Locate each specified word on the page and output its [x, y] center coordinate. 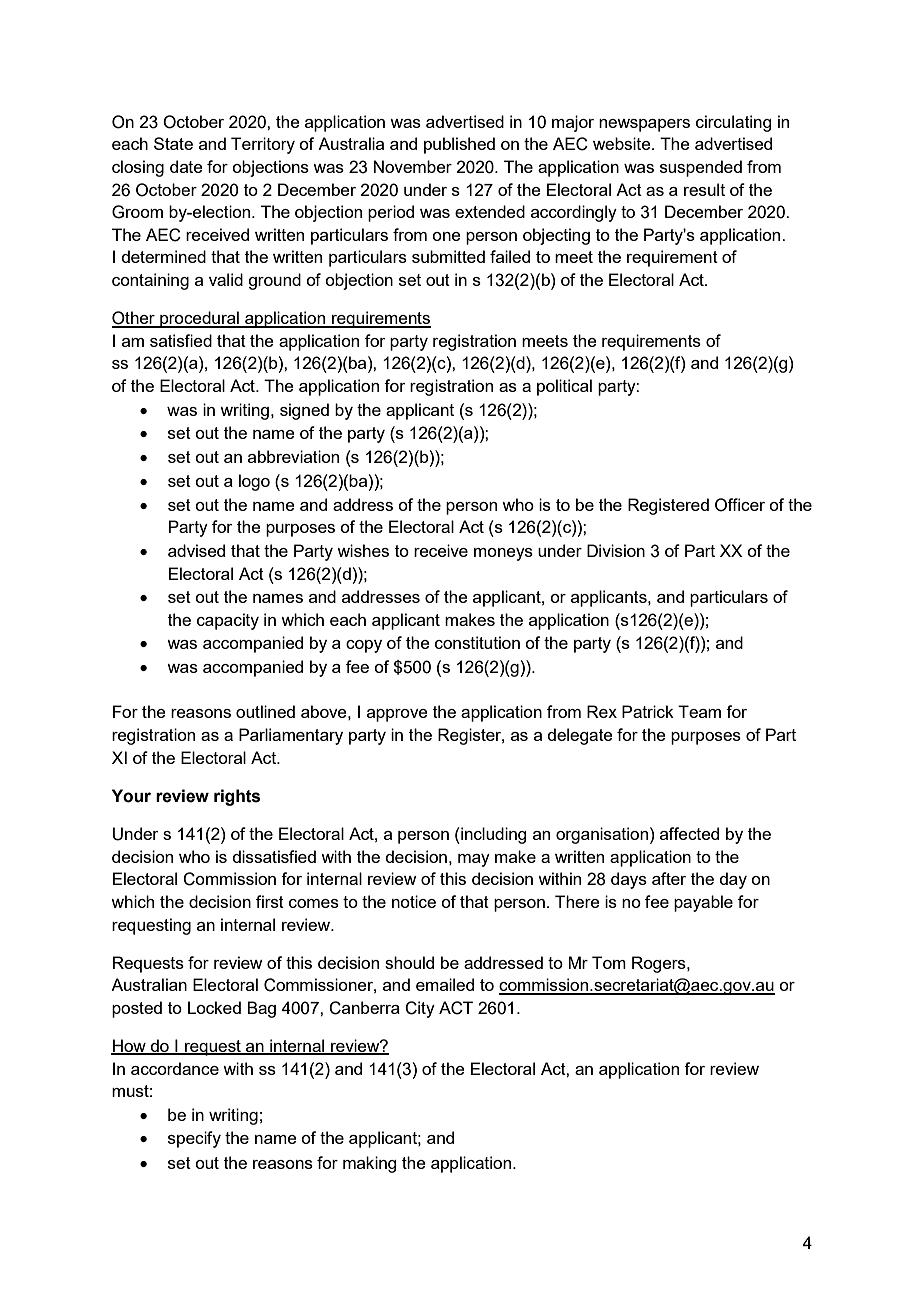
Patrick [648, 711]
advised [196, 550]
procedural [199, 319]
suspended [701, 168]
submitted [448, 256]
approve [397, 715]
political [564, 387]
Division [616, 550]
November [413, 166]
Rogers [660, 964]
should [409, 962]
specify [194, 1139]
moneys [503, 554]
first [270, 901]
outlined [265, 711]
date [186, 166]
